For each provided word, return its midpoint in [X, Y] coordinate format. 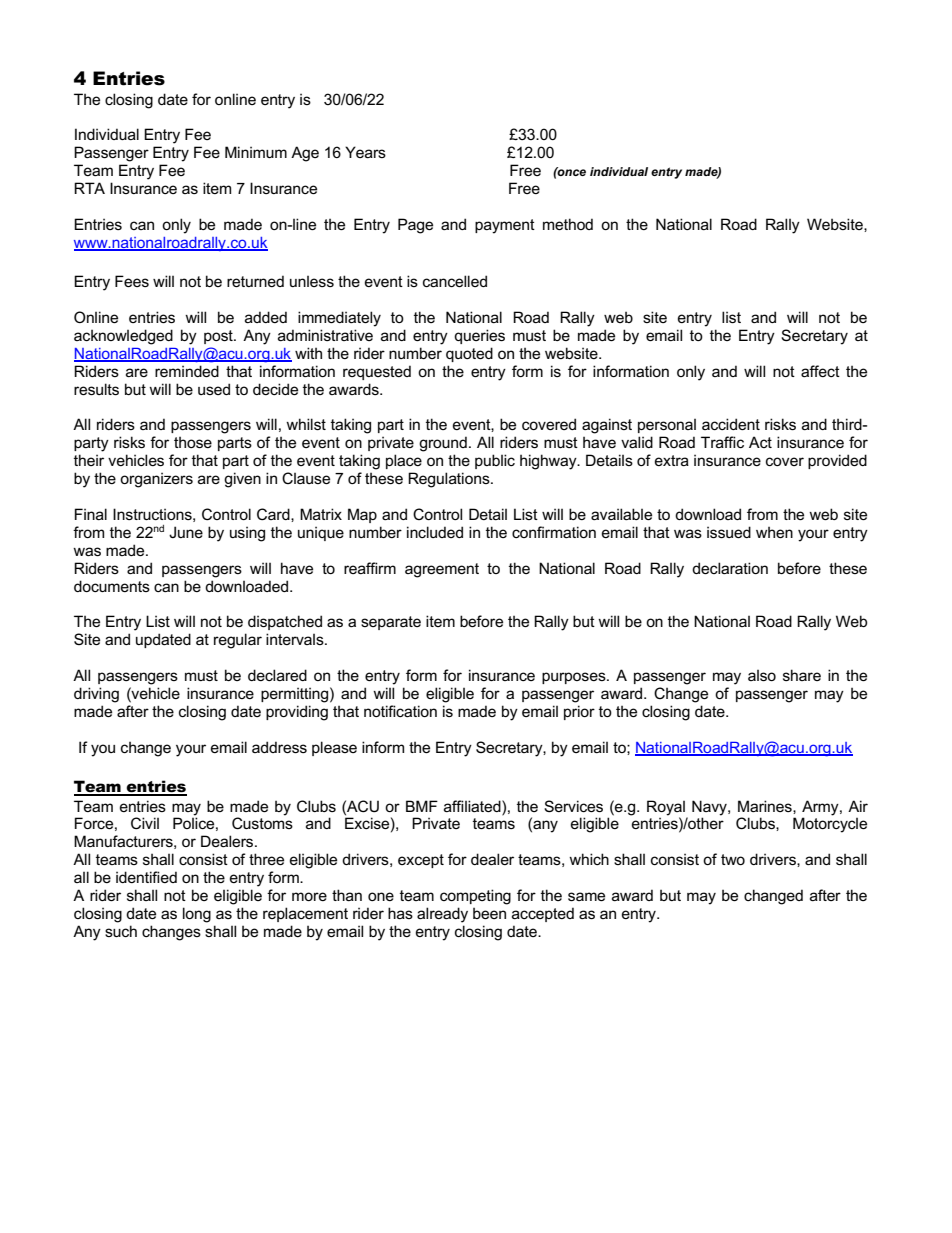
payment [505, 226]
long [197, 915]
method [568, 224]
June [186, 532]
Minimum [256, 152]
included [435, 532]
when [774, 532]
